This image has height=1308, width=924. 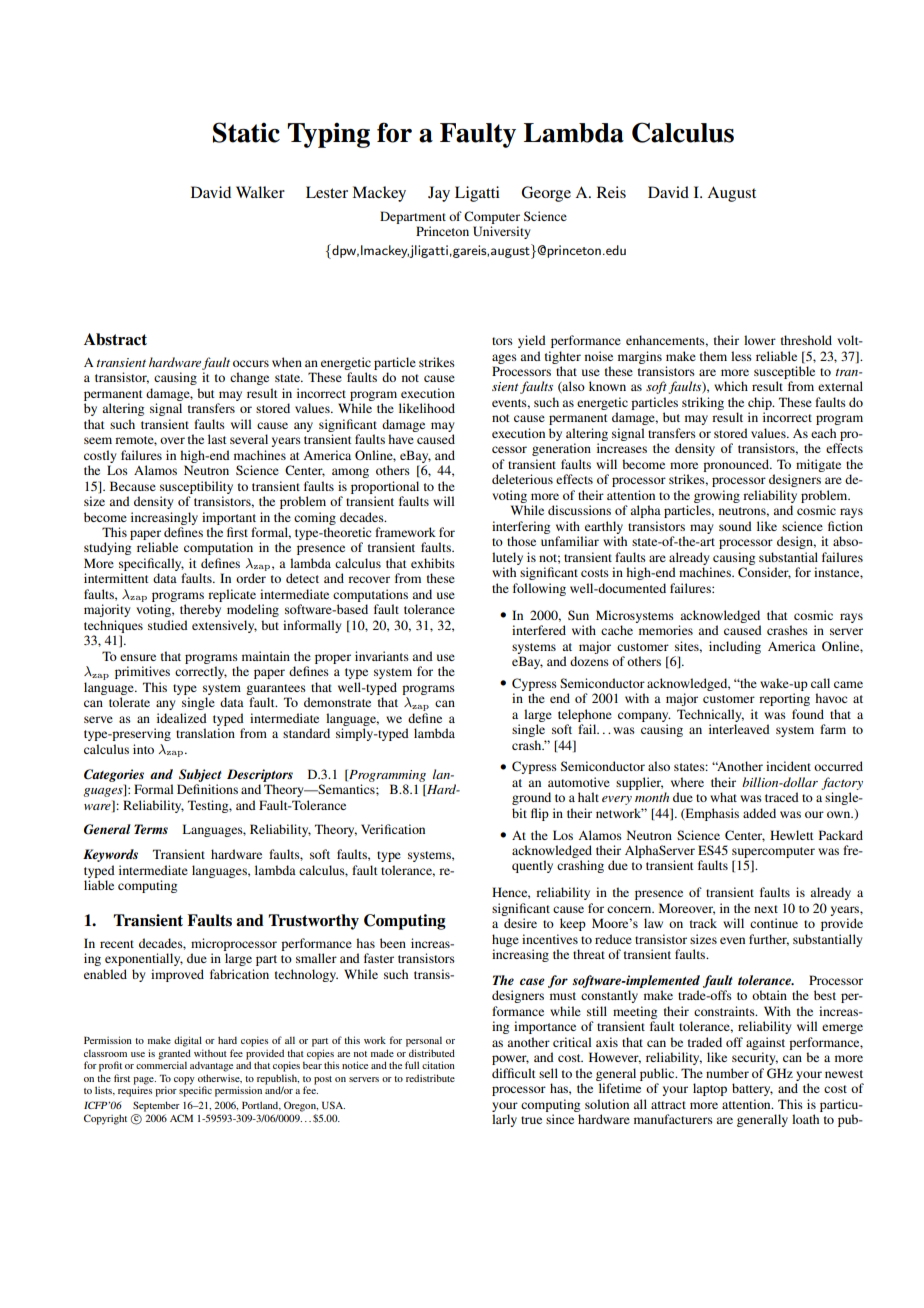 I want to click on studied, so click(x=168, y=625).
